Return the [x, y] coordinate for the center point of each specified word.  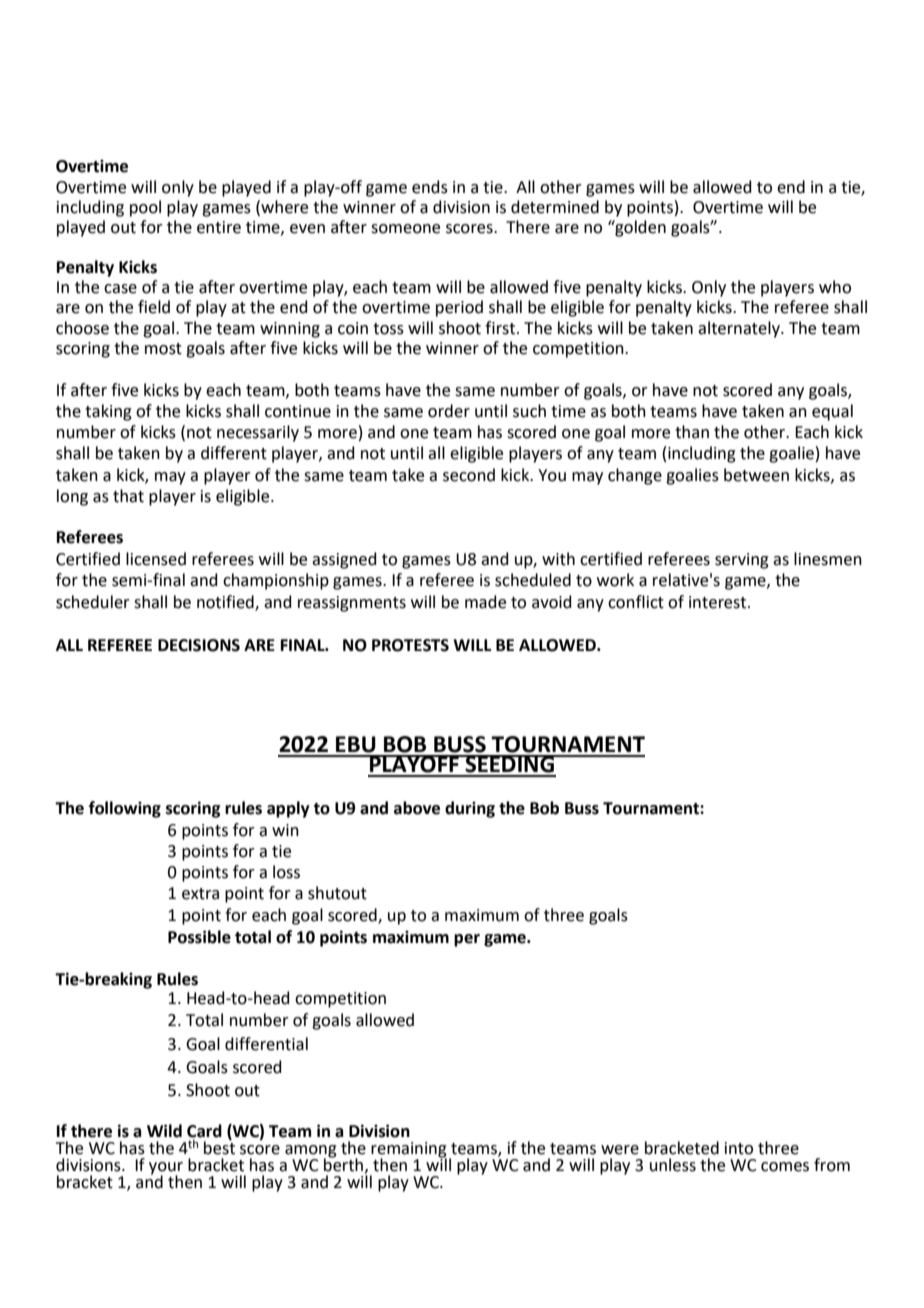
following [125, 809]
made [485, 602]
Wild [164, 1131]
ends [430, 187]
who [835, 287]
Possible [199, 937]
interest [719, 602]
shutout [337, 893]
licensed [156, 559]
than [692, 432]
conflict [636, 602]
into [739, 1148]
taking [108, 412]
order [449, 411]
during [470, 809]
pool [145, 208]
